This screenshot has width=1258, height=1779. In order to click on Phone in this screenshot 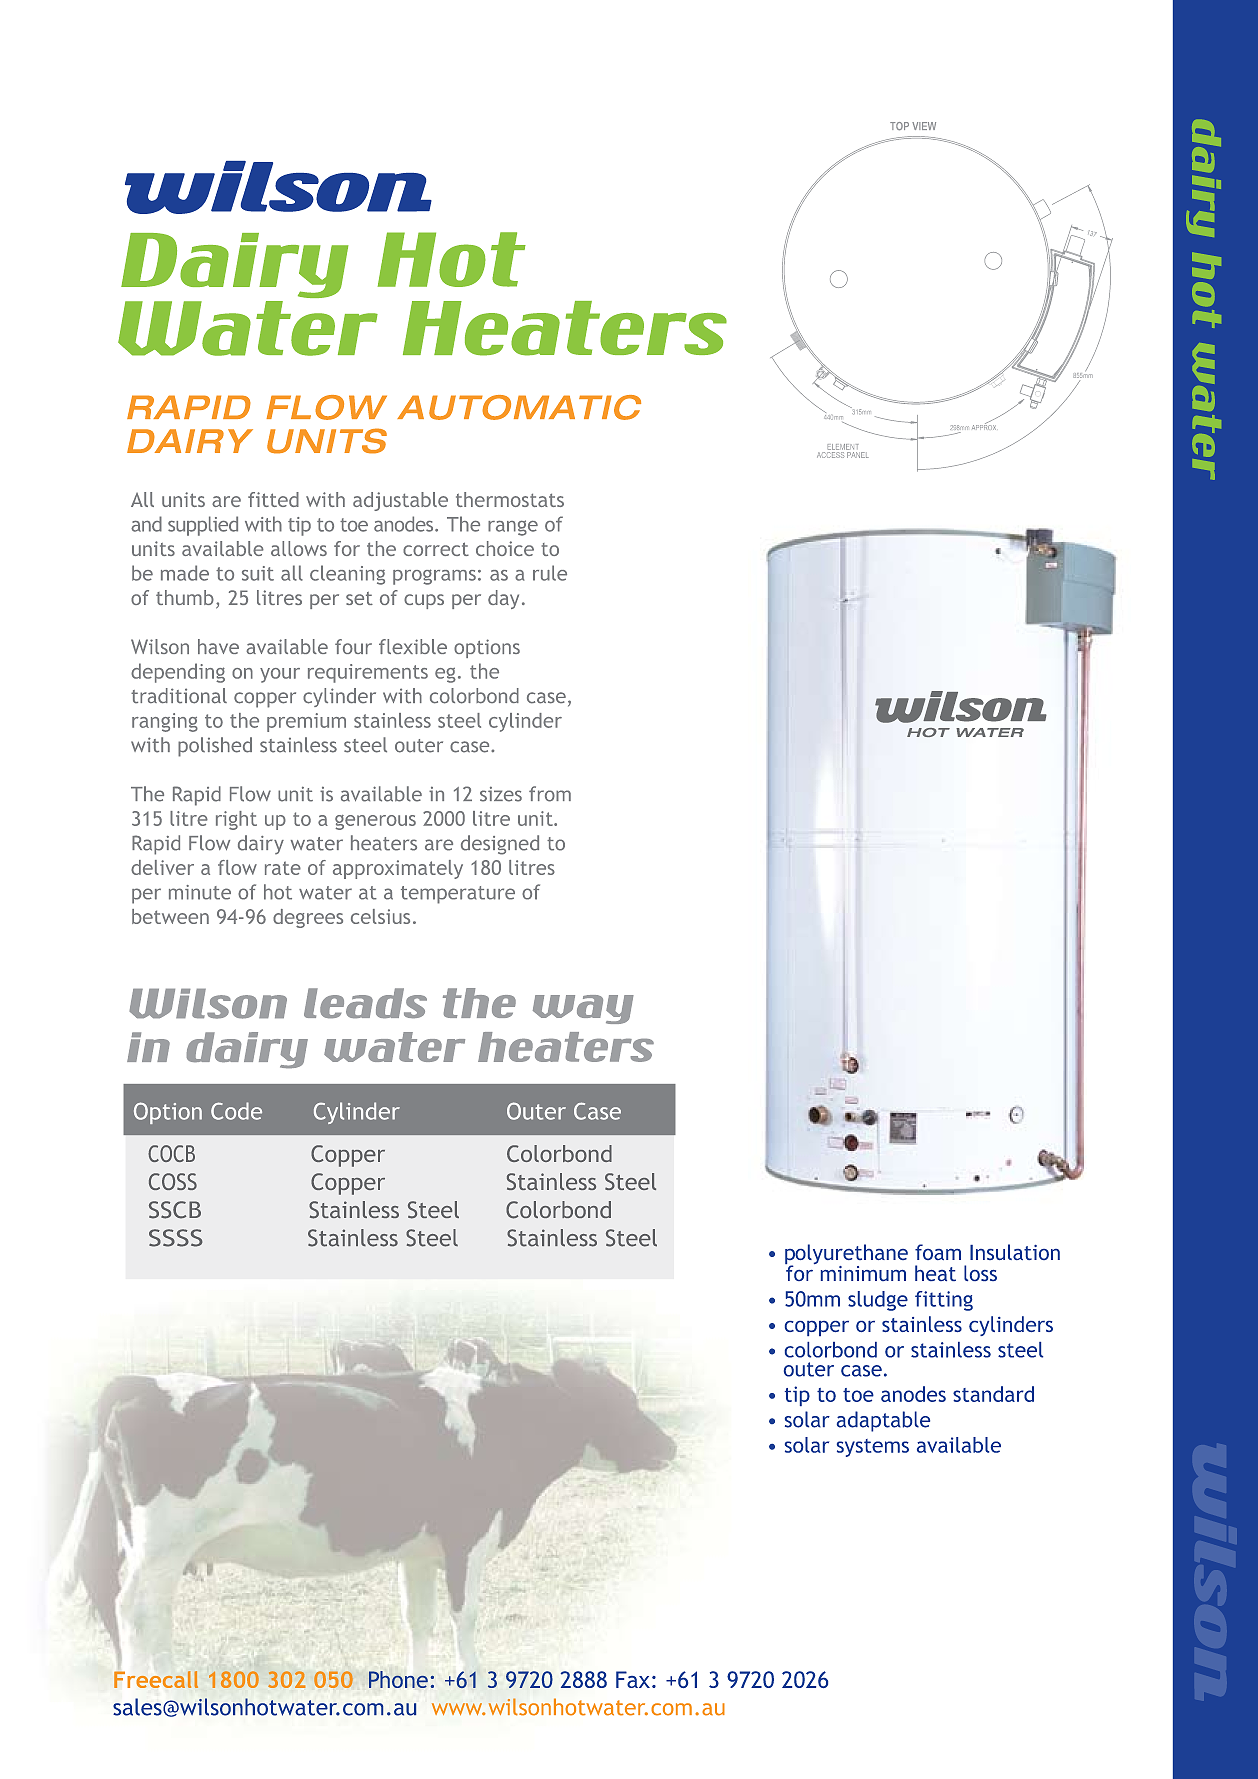, I will do `click(398, 1679)`.
